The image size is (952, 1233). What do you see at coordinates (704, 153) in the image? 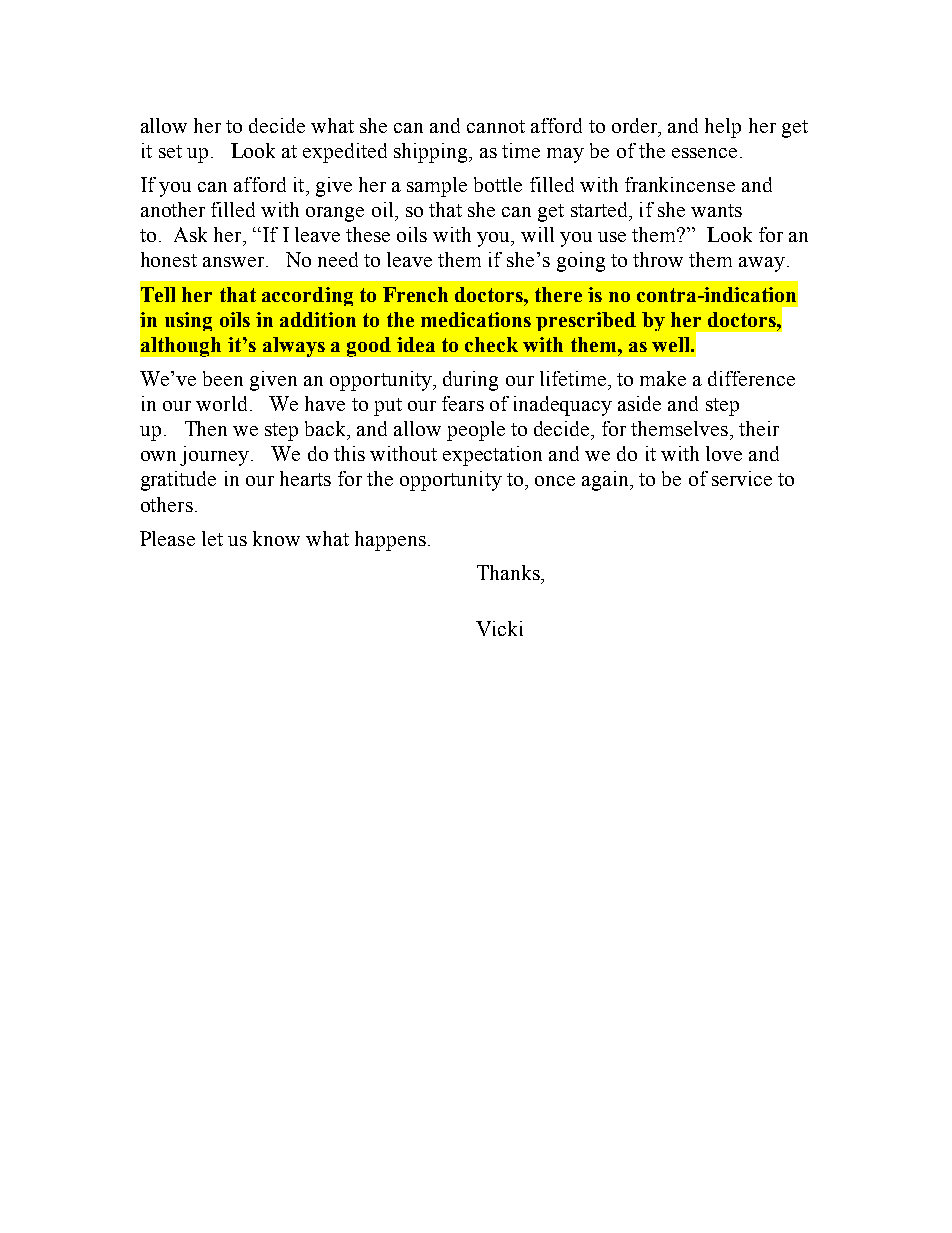
I see `essence` at bounding box center [704, 153].
